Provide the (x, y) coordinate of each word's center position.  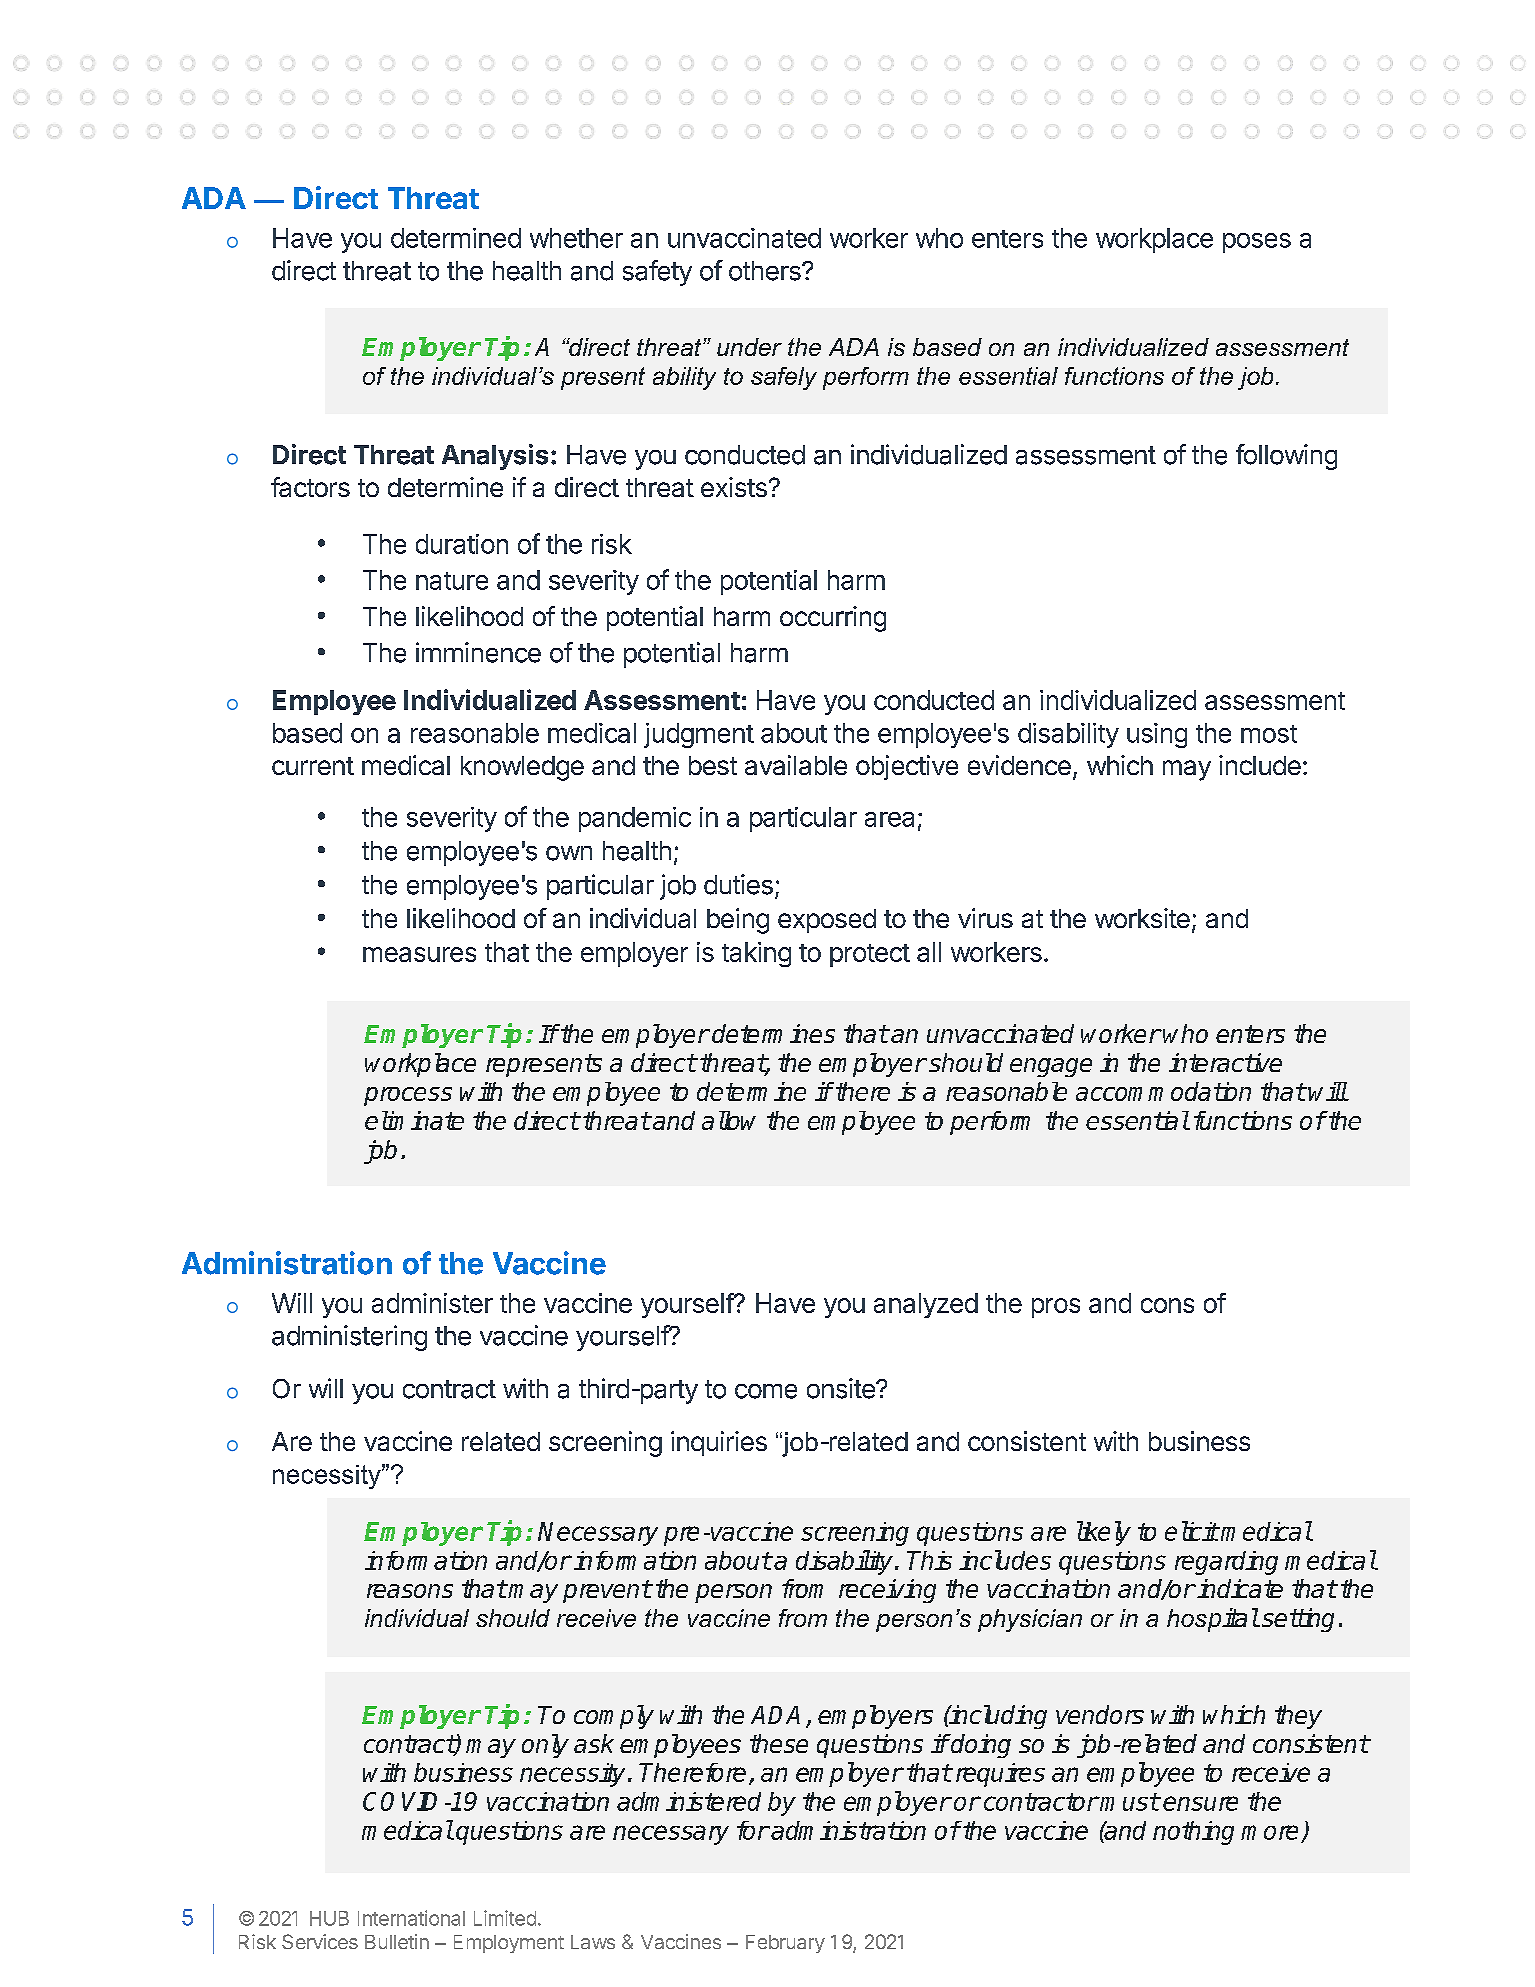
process (408, 1096)
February (785, 1944)
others (766, 271)
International (411, 1918)
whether (576, 238)
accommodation (1163, 1091)
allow (729, 1120)
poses (1257, 243)
